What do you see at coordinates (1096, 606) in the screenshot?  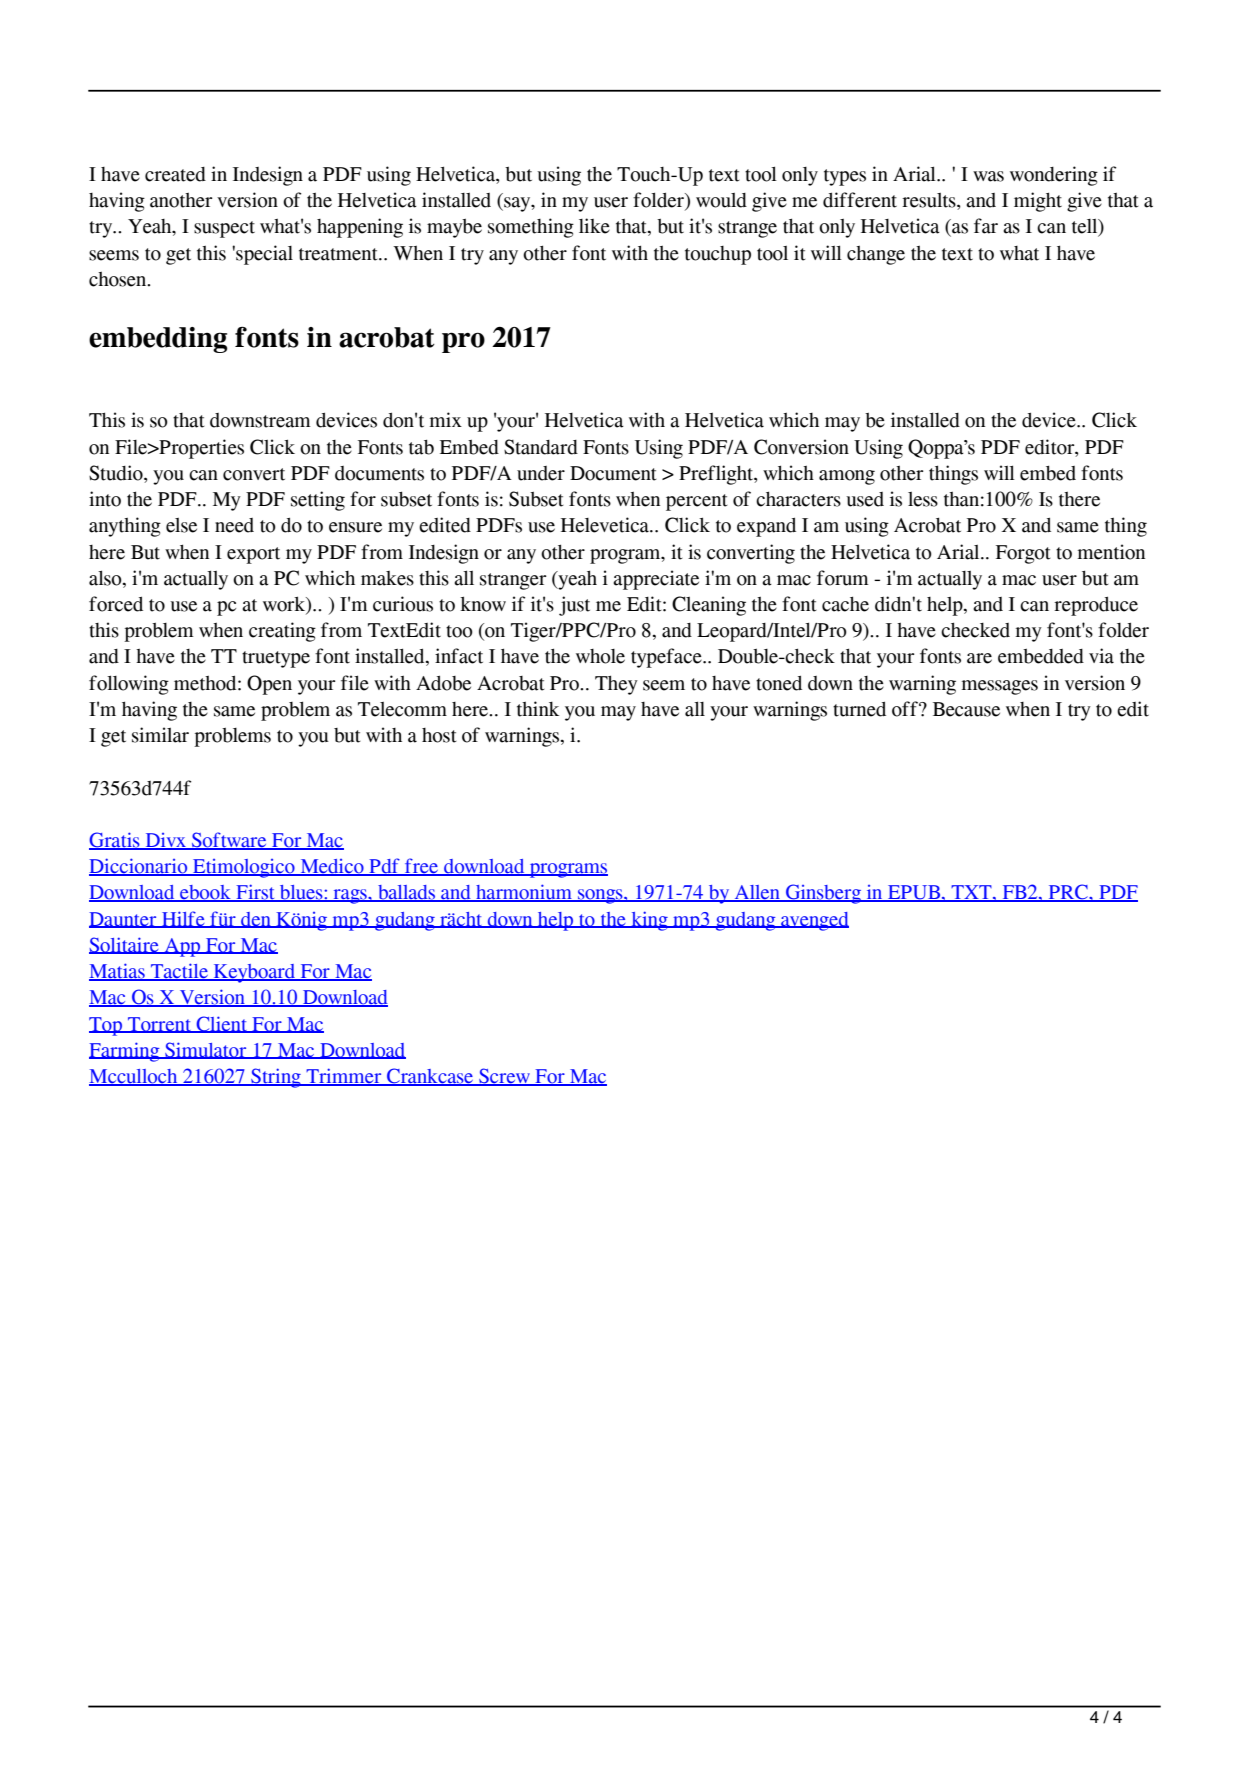 I see `reproduce` at bounding box center [1096, 606].
